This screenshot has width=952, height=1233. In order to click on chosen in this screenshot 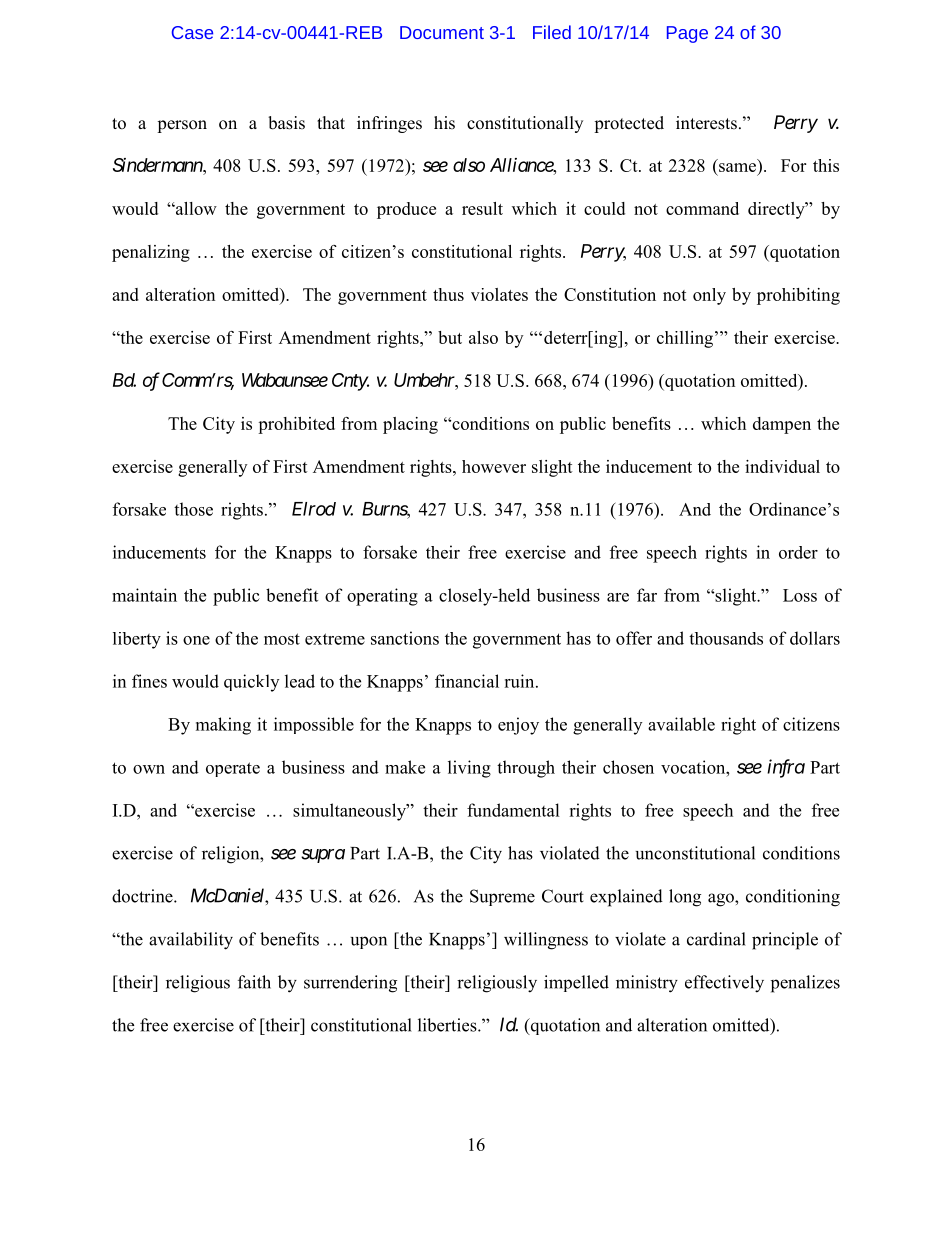, I will do `click(628, 767)`.
